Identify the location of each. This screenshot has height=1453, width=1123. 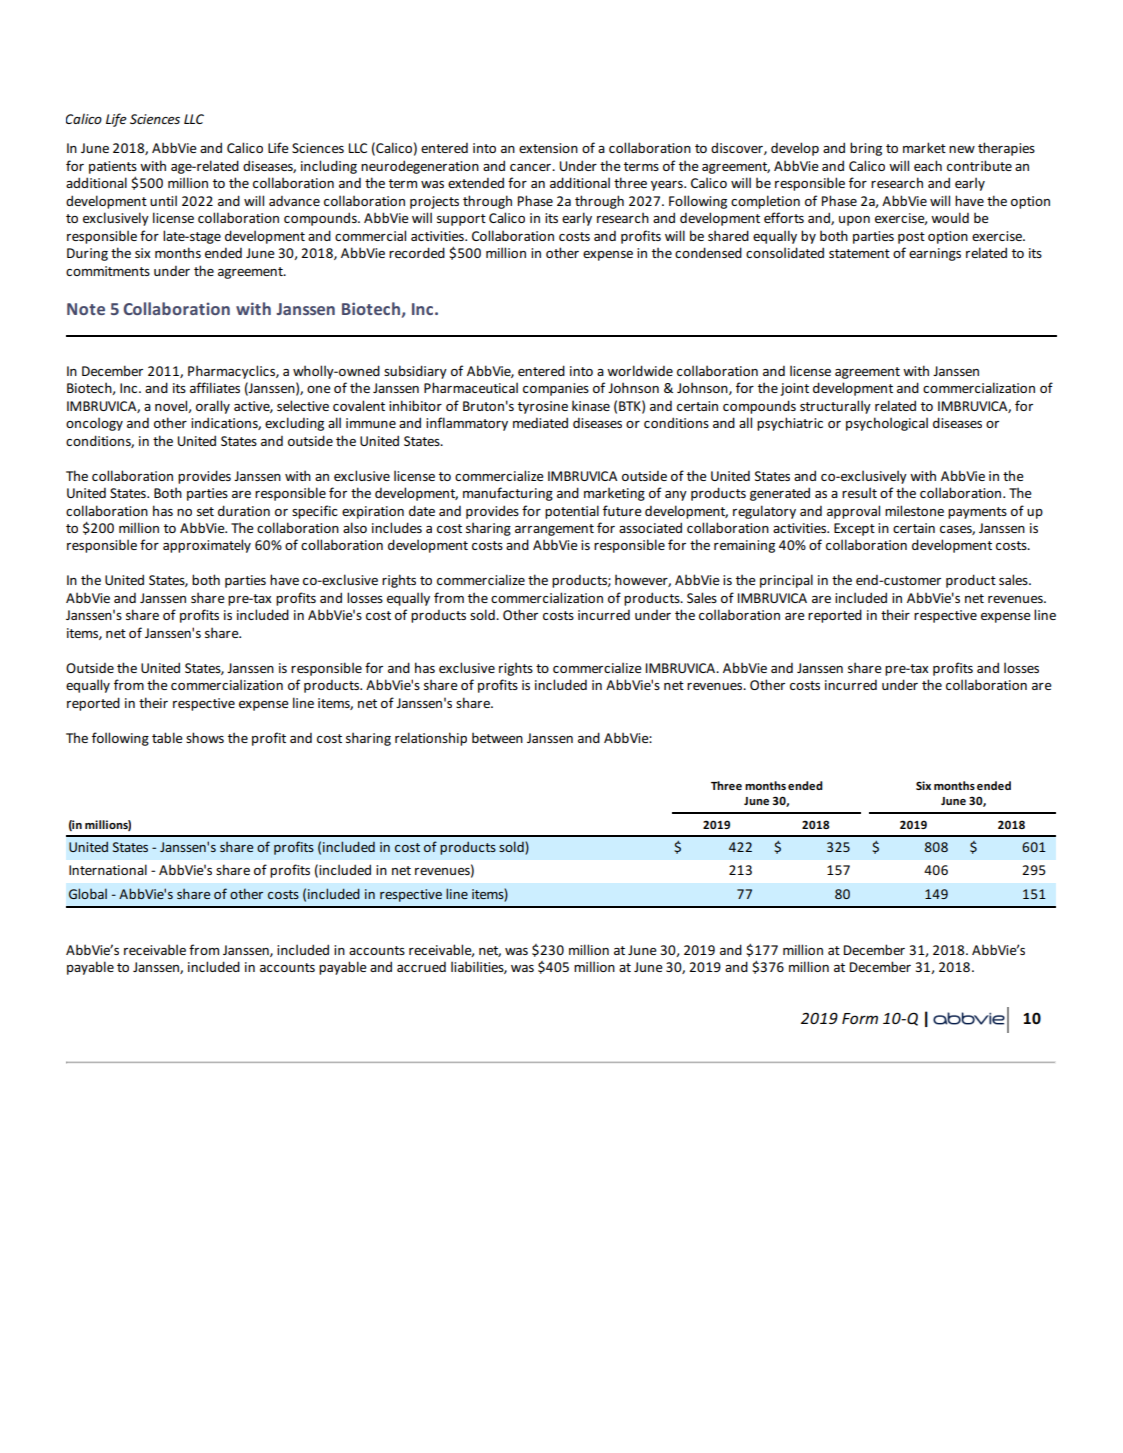
(928, 165).
